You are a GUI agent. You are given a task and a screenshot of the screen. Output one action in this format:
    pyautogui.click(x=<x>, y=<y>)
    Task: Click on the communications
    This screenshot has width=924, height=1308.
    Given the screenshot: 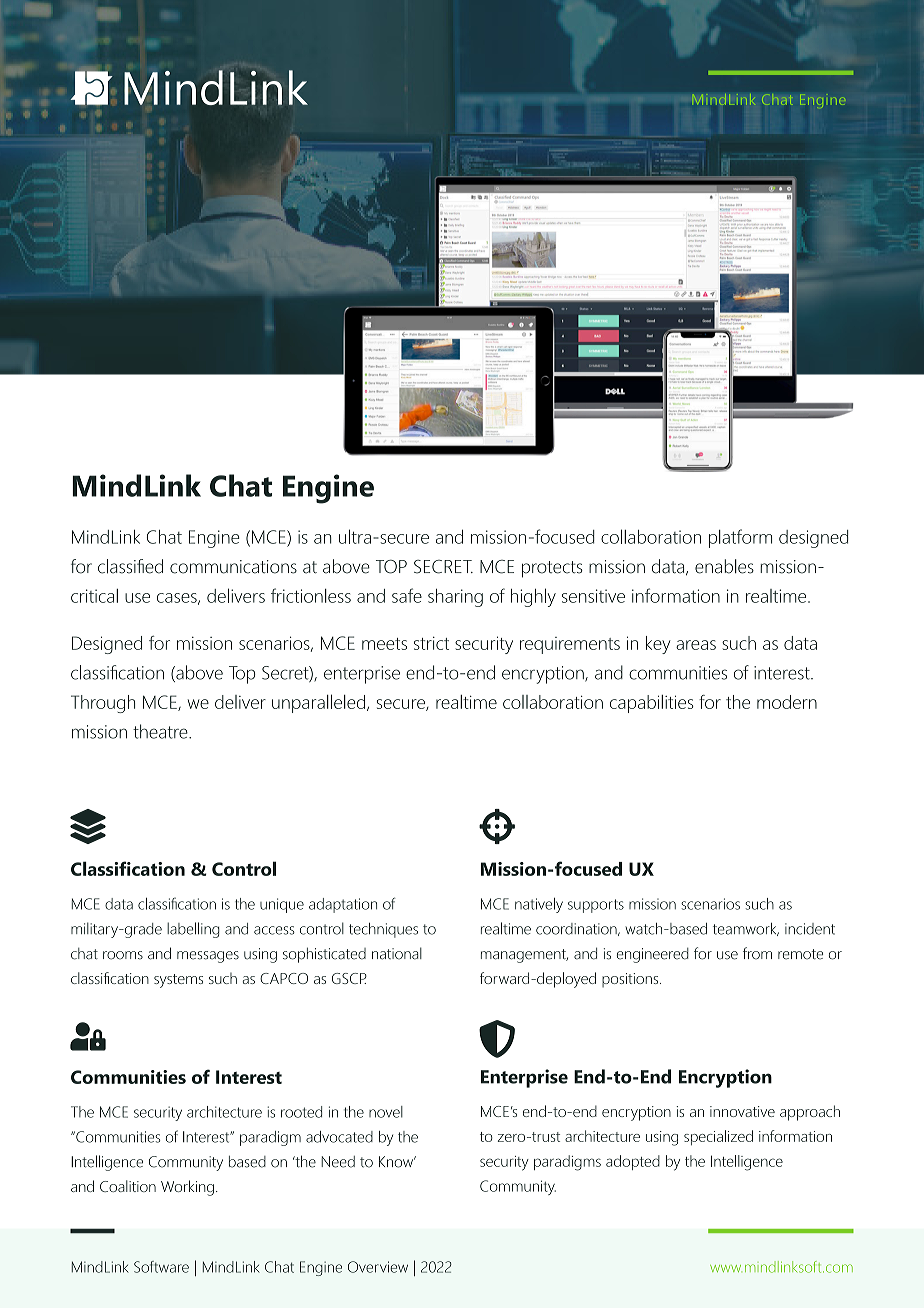 What is the action you would take?
    pyautogui.click(x=233, y=567)
